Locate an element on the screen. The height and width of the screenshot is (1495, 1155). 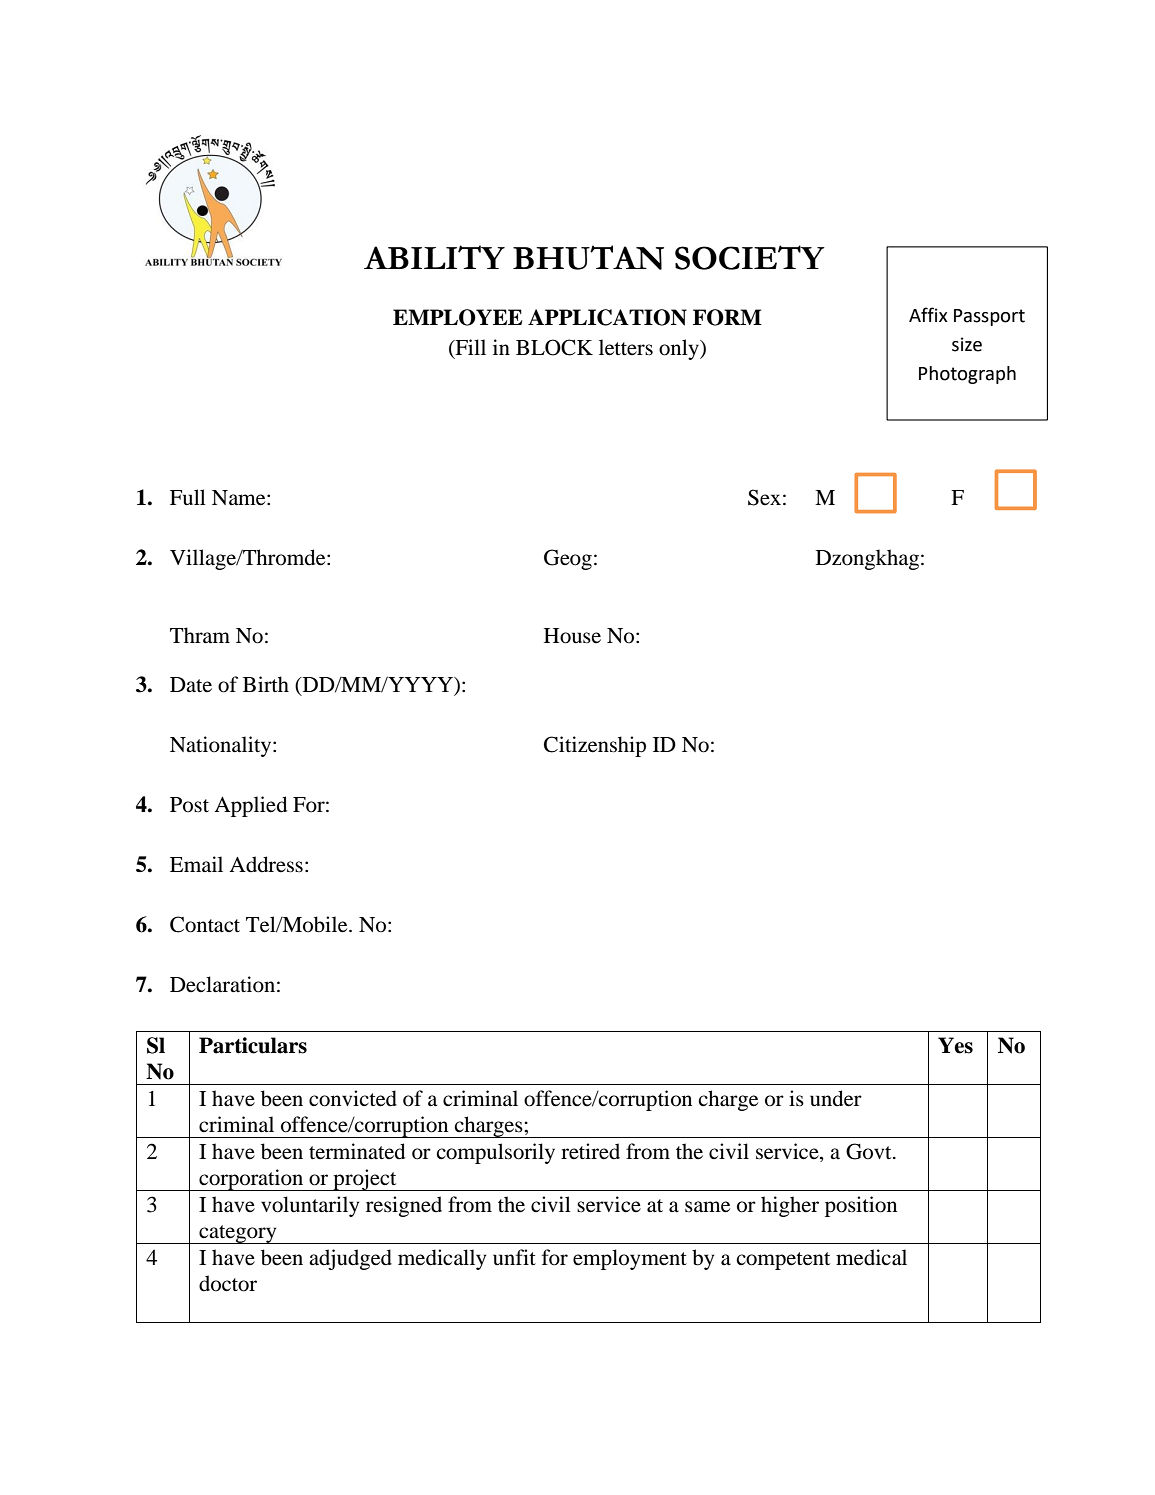
Citizenship is located at coordinates (595, 746).
